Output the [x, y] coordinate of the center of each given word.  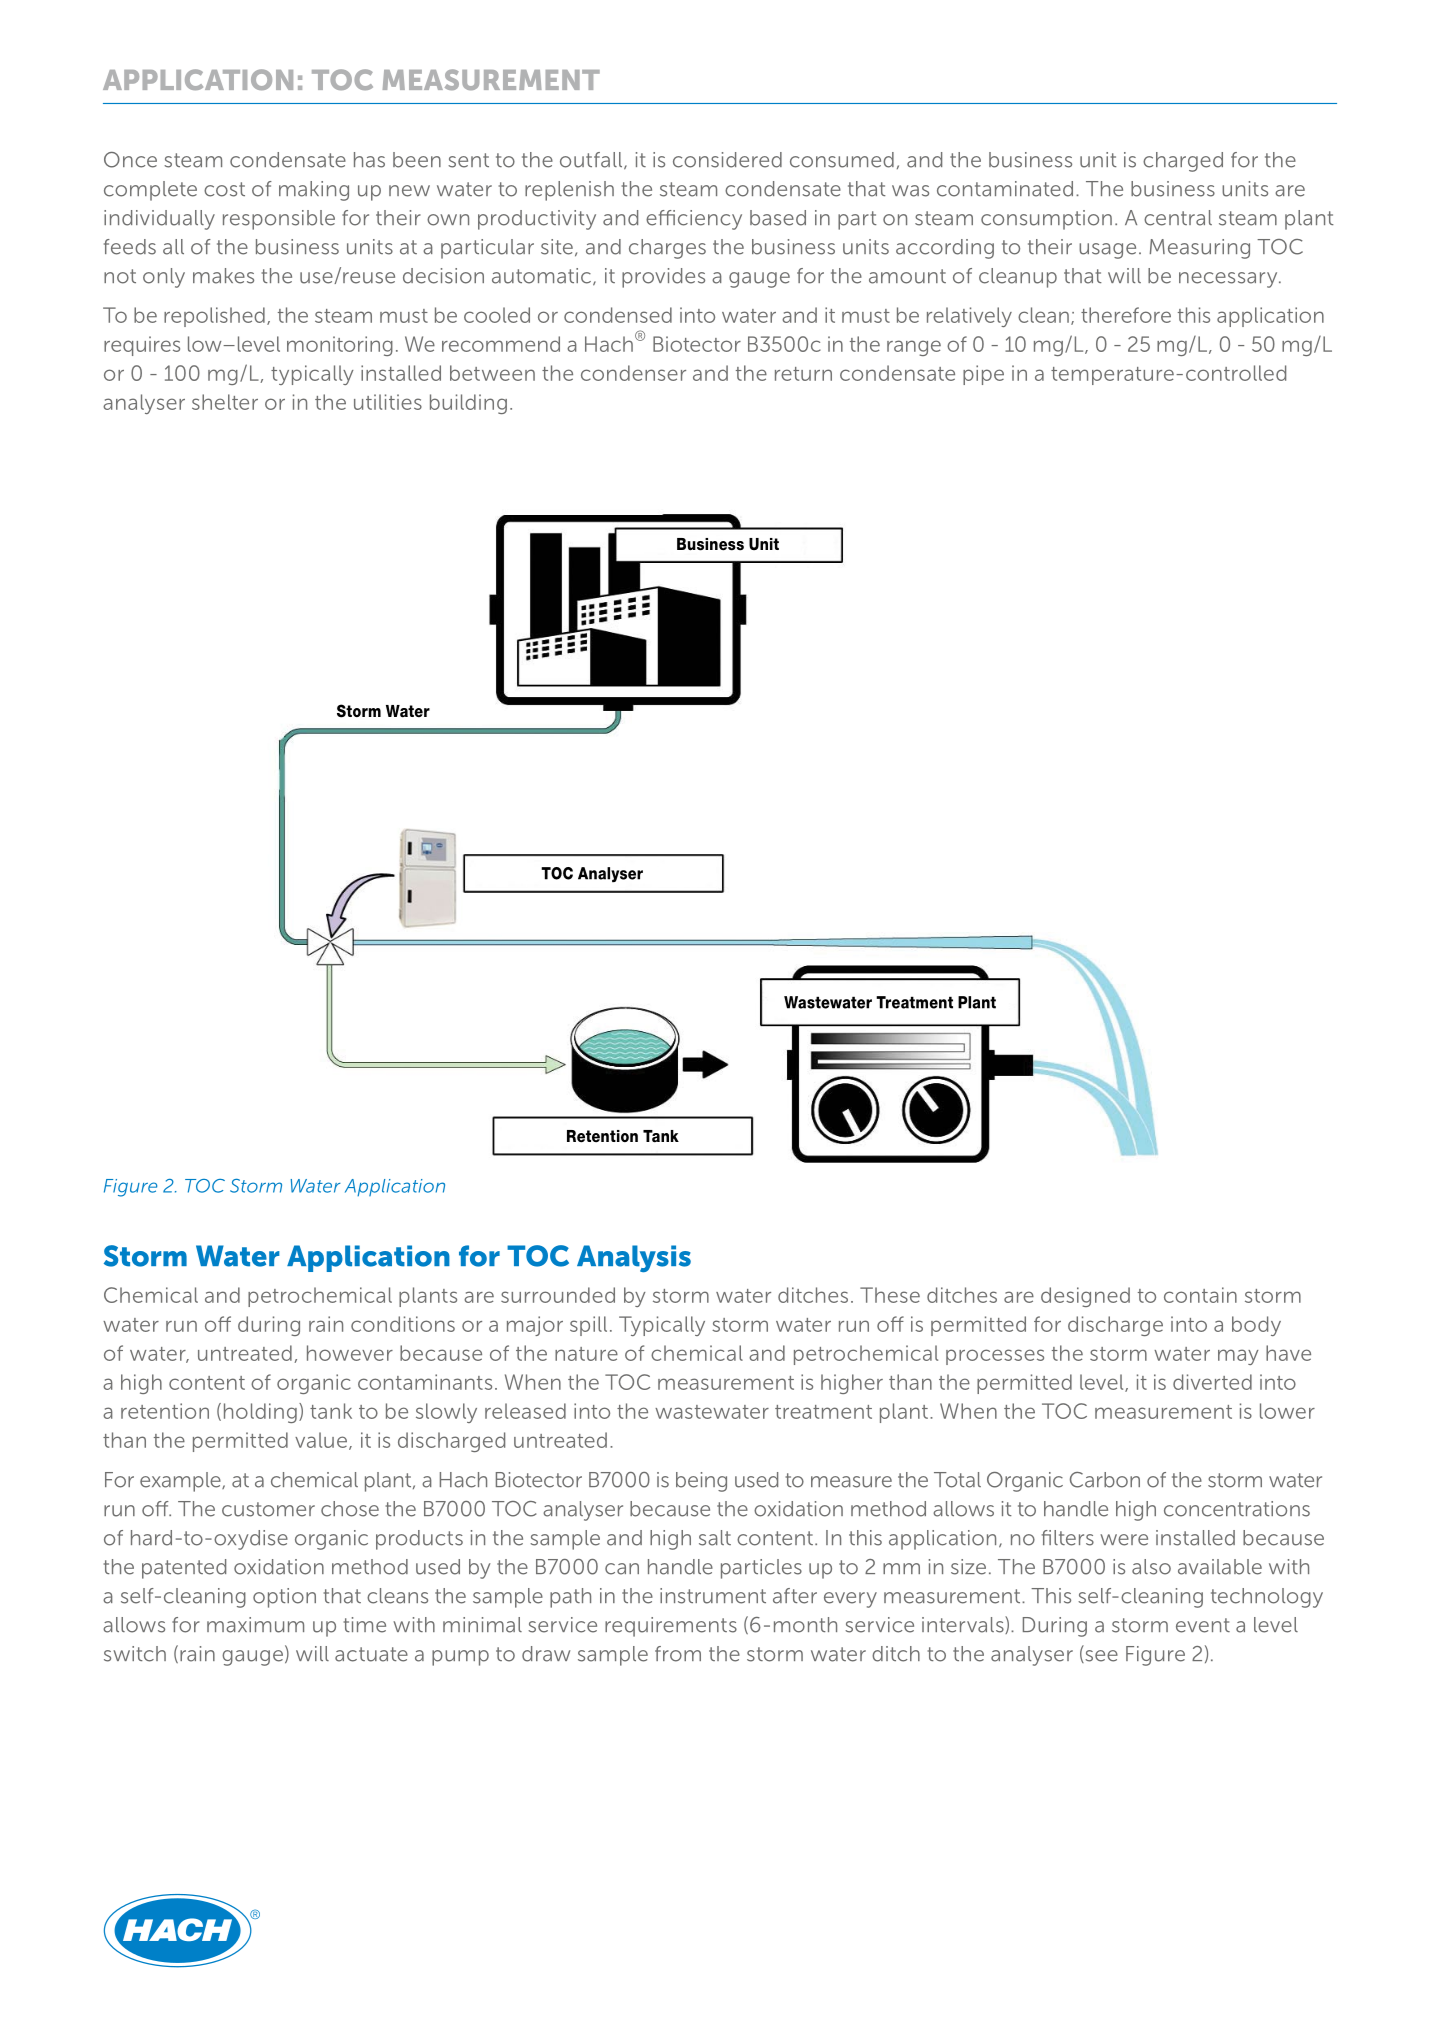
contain [1200, 1295]
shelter [225, 402]
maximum [255, 1625]
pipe [983, 375]
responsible [279, 220]
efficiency [694, 220]
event [1203, 1625]
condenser [633, 373]
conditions [403, 1324]
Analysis [634, 1258]
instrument [713, 1596]
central [1178, 218]
